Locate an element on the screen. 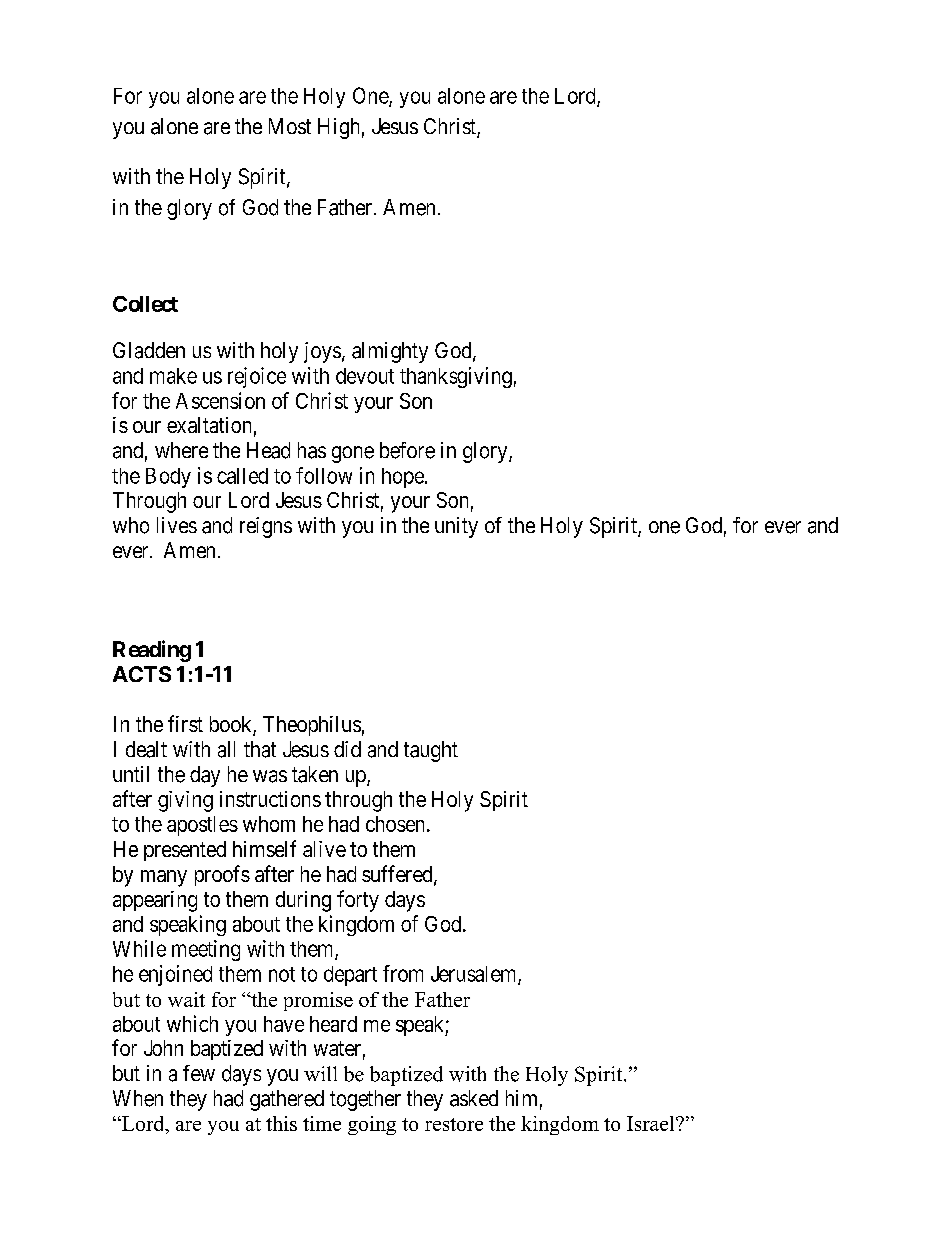  unity is located at coordinates (456, 527).
